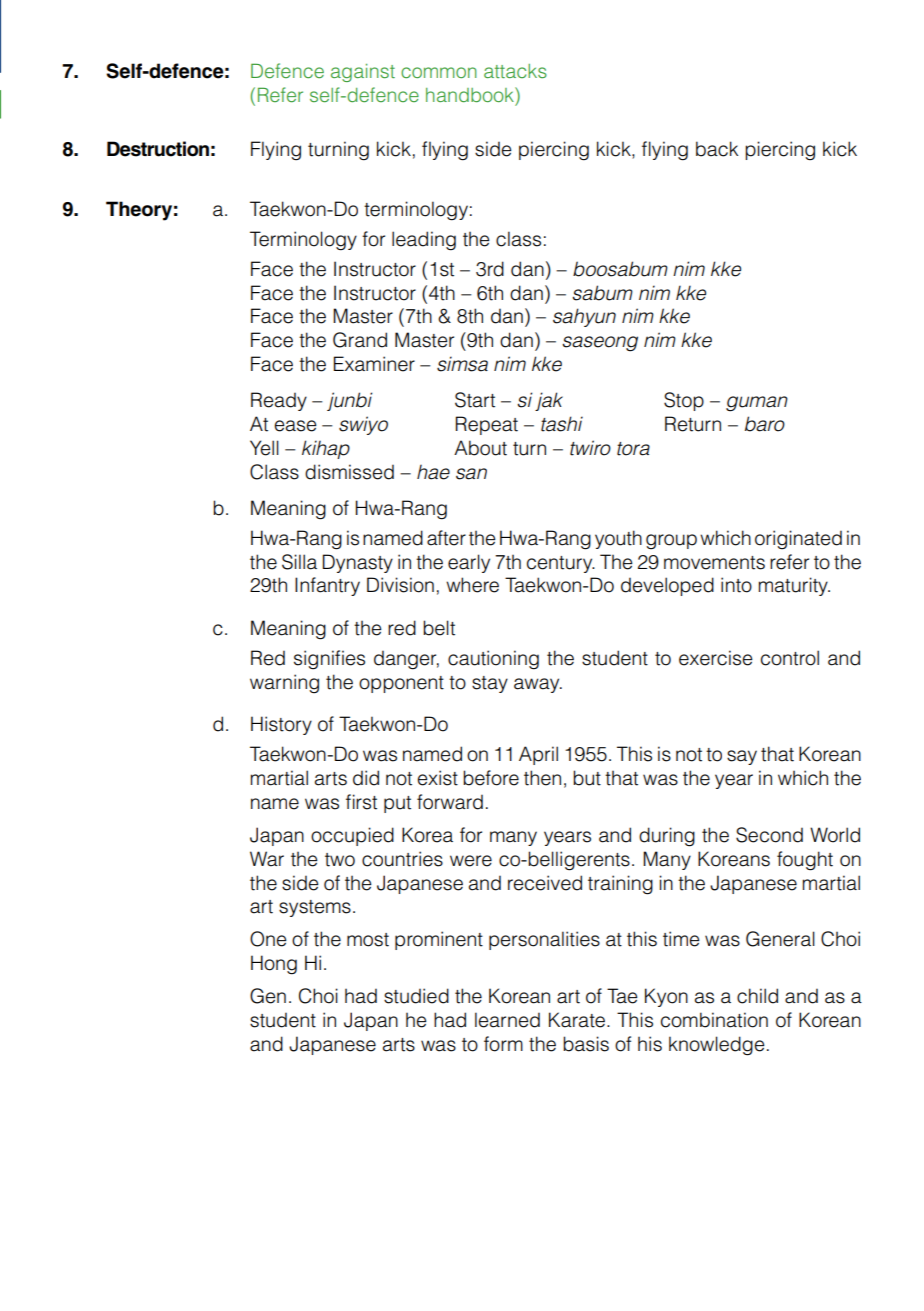 The height and width of the screenshot is (1311, 924). I want to click on Hong, so click(274, 965).
